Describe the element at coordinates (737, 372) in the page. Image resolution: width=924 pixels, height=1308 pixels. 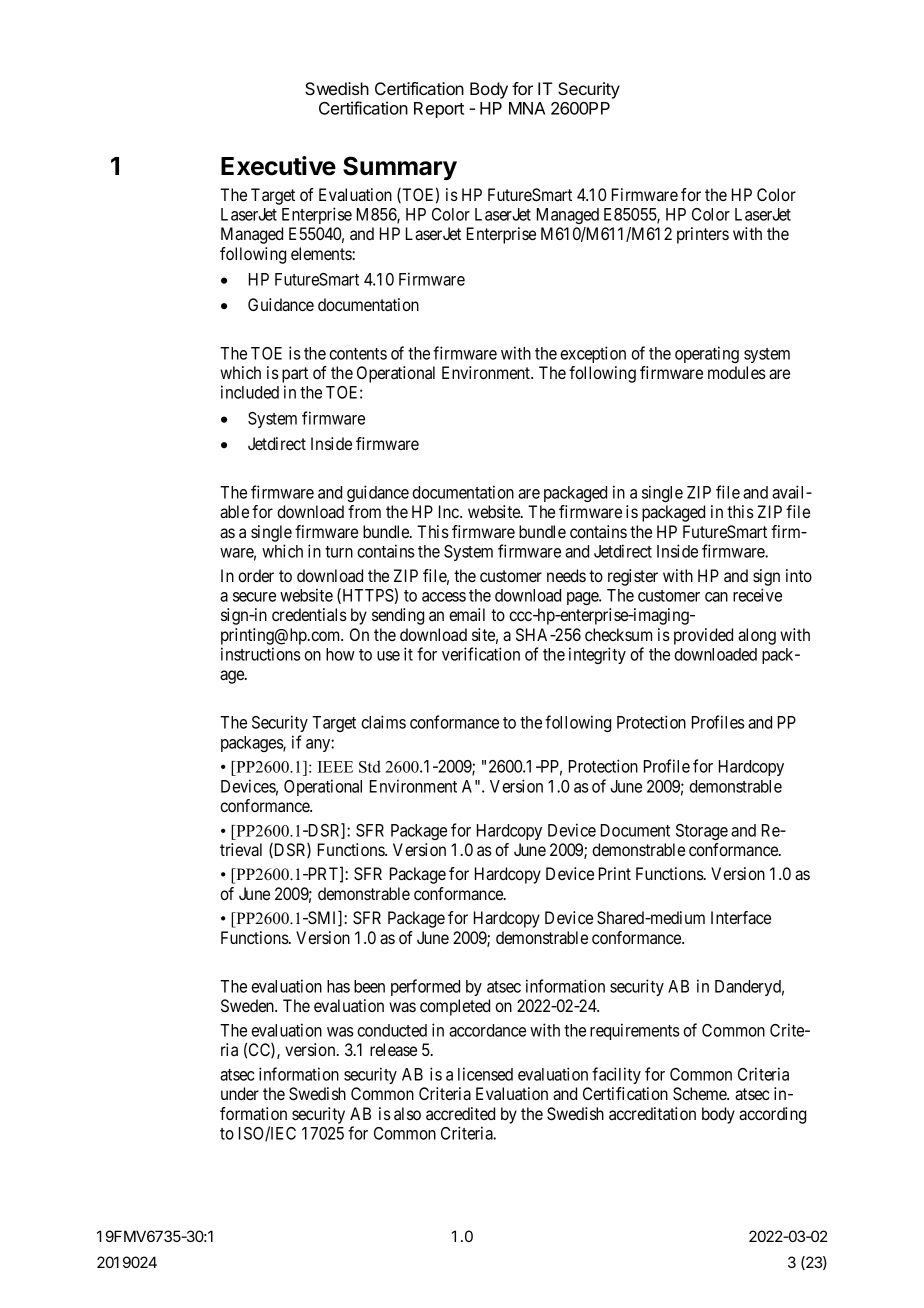
I see `modules` at that location.
